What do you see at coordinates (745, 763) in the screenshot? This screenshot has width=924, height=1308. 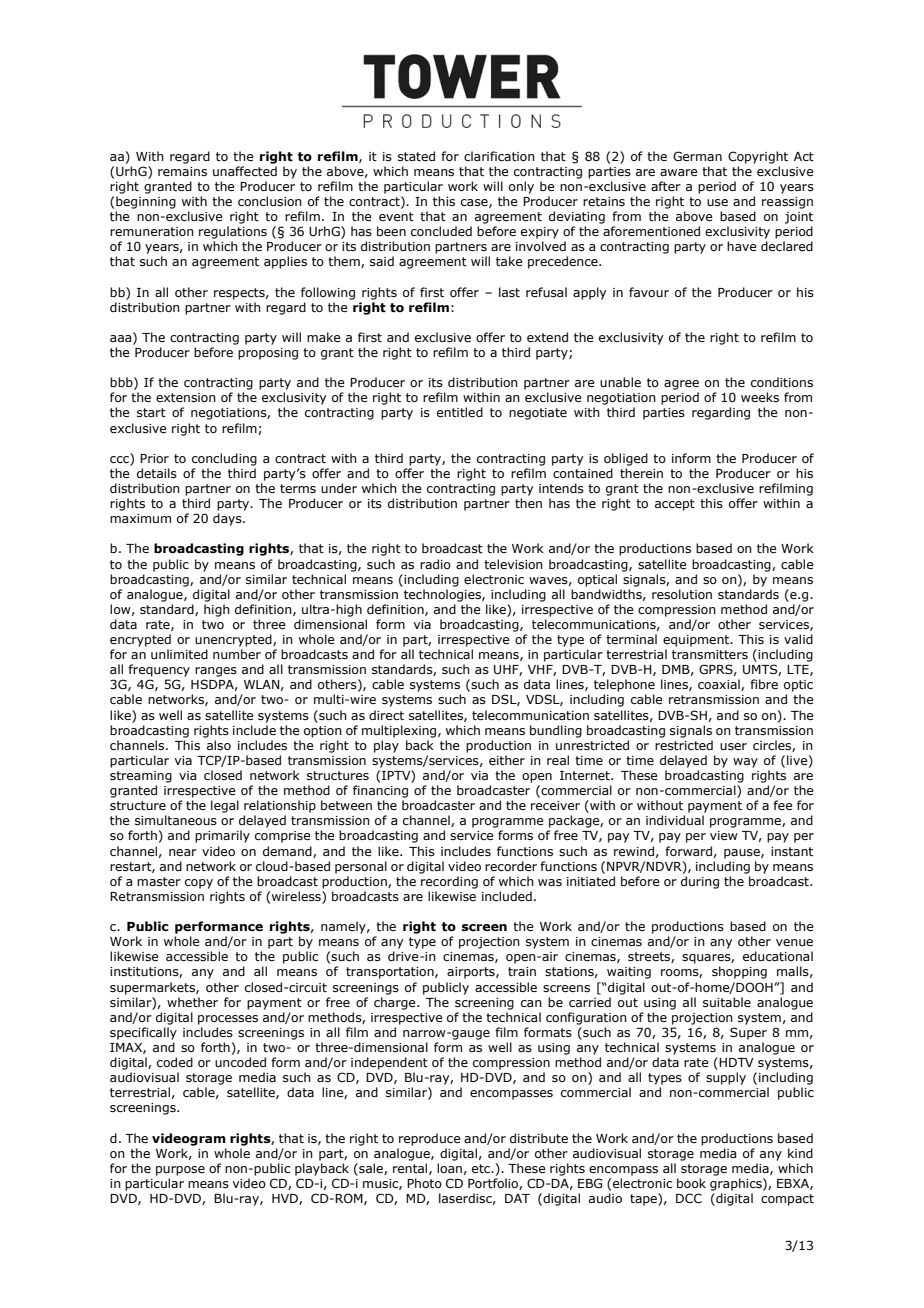 I see `way` at bounding box center [745, 763].
